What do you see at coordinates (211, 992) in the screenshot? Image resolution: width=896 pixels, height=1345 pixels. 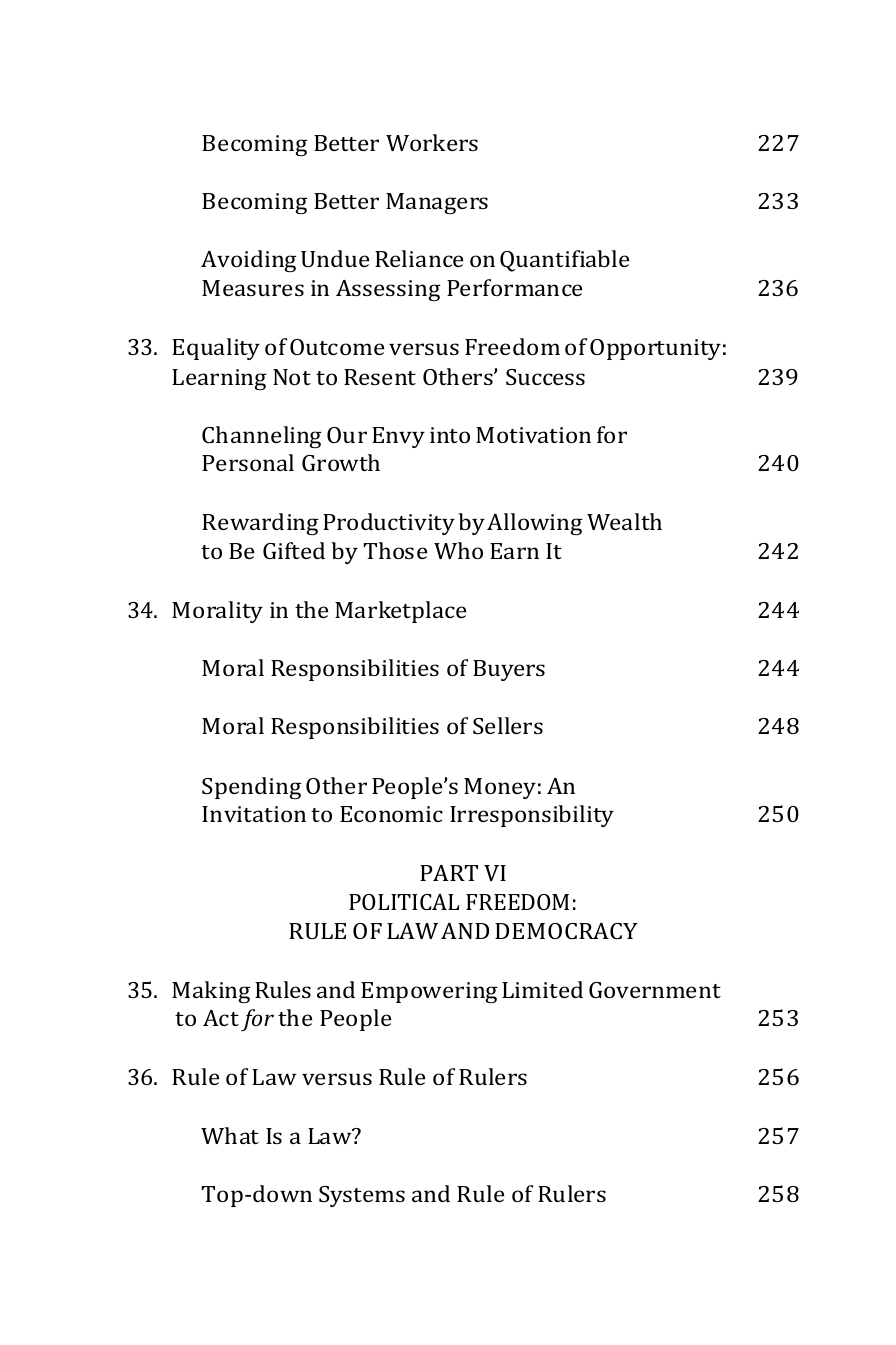 I see `Making` at bounding box center [211, 992].
